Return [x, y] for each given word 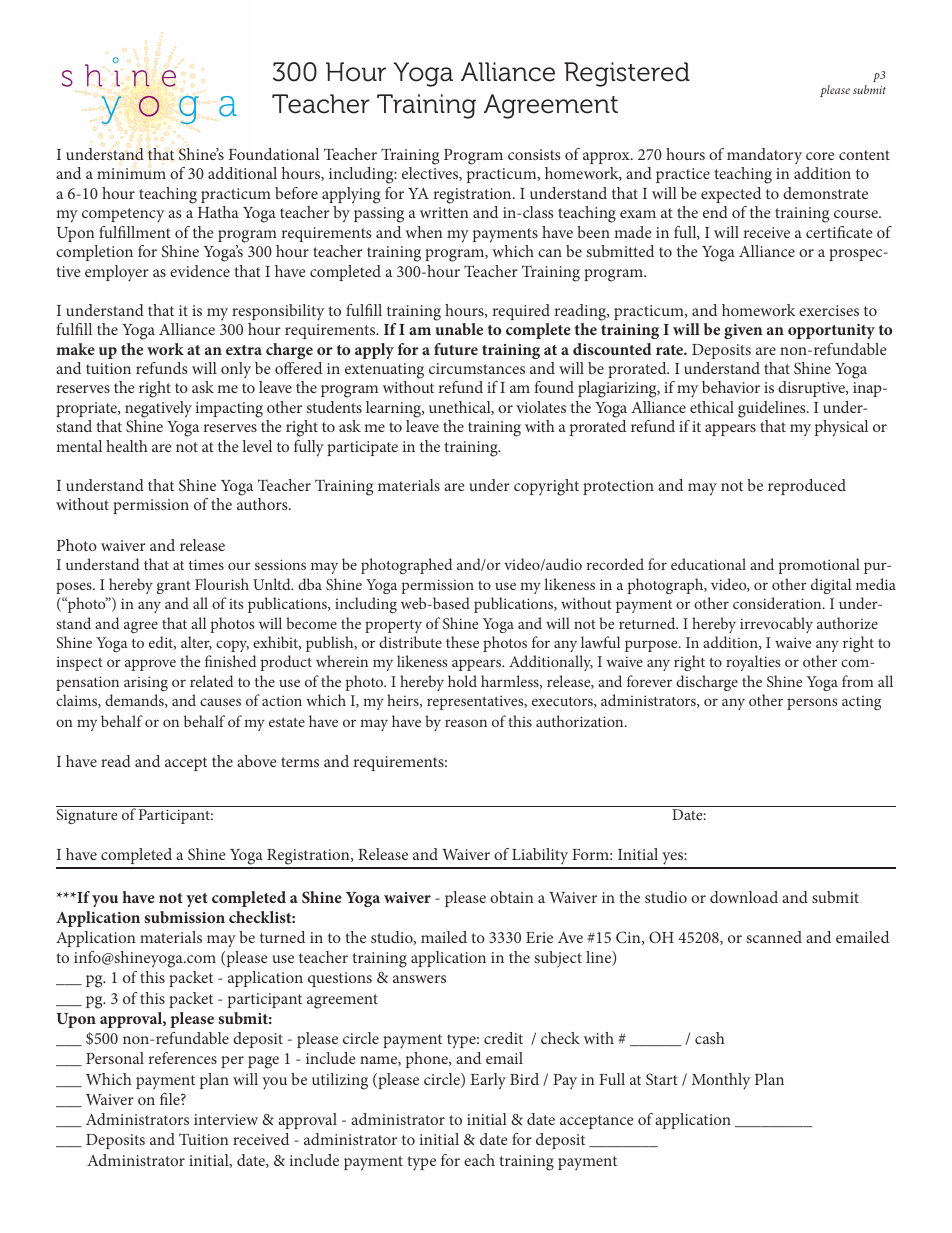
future [456, 349]
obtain [512, 897]
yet [197, 900]
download [744, 897]
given [743, 331]
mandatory [764, 156]
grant [174, 587]
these [462, 642]
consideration [778, 603]
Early [488, 1081]
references [183, 1058]
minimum [131, 173]
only [236, 370]
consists [534, 154]
